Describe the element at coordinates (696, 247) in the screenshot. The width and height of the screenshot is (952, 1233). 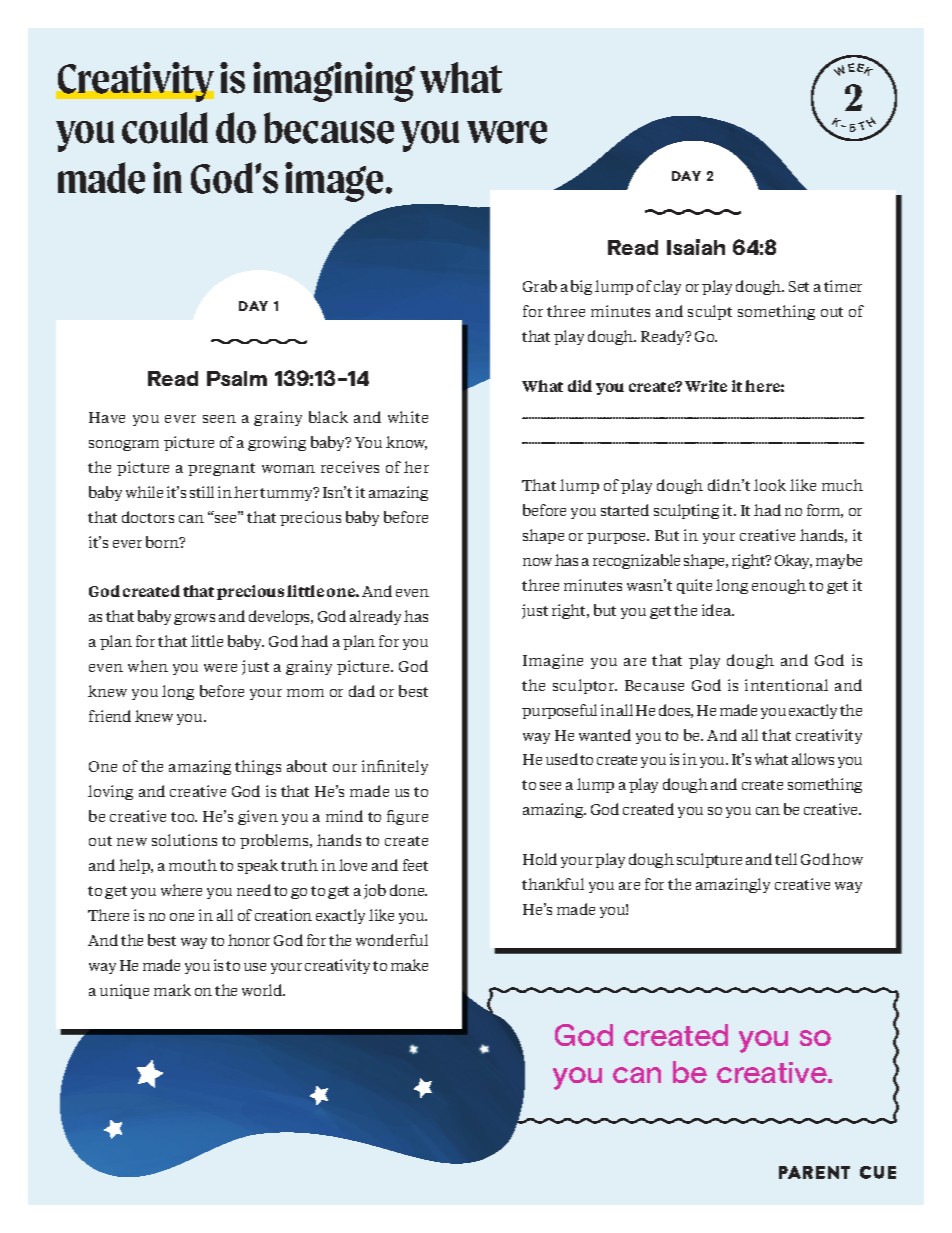
I see `Isaiah` at that location.
